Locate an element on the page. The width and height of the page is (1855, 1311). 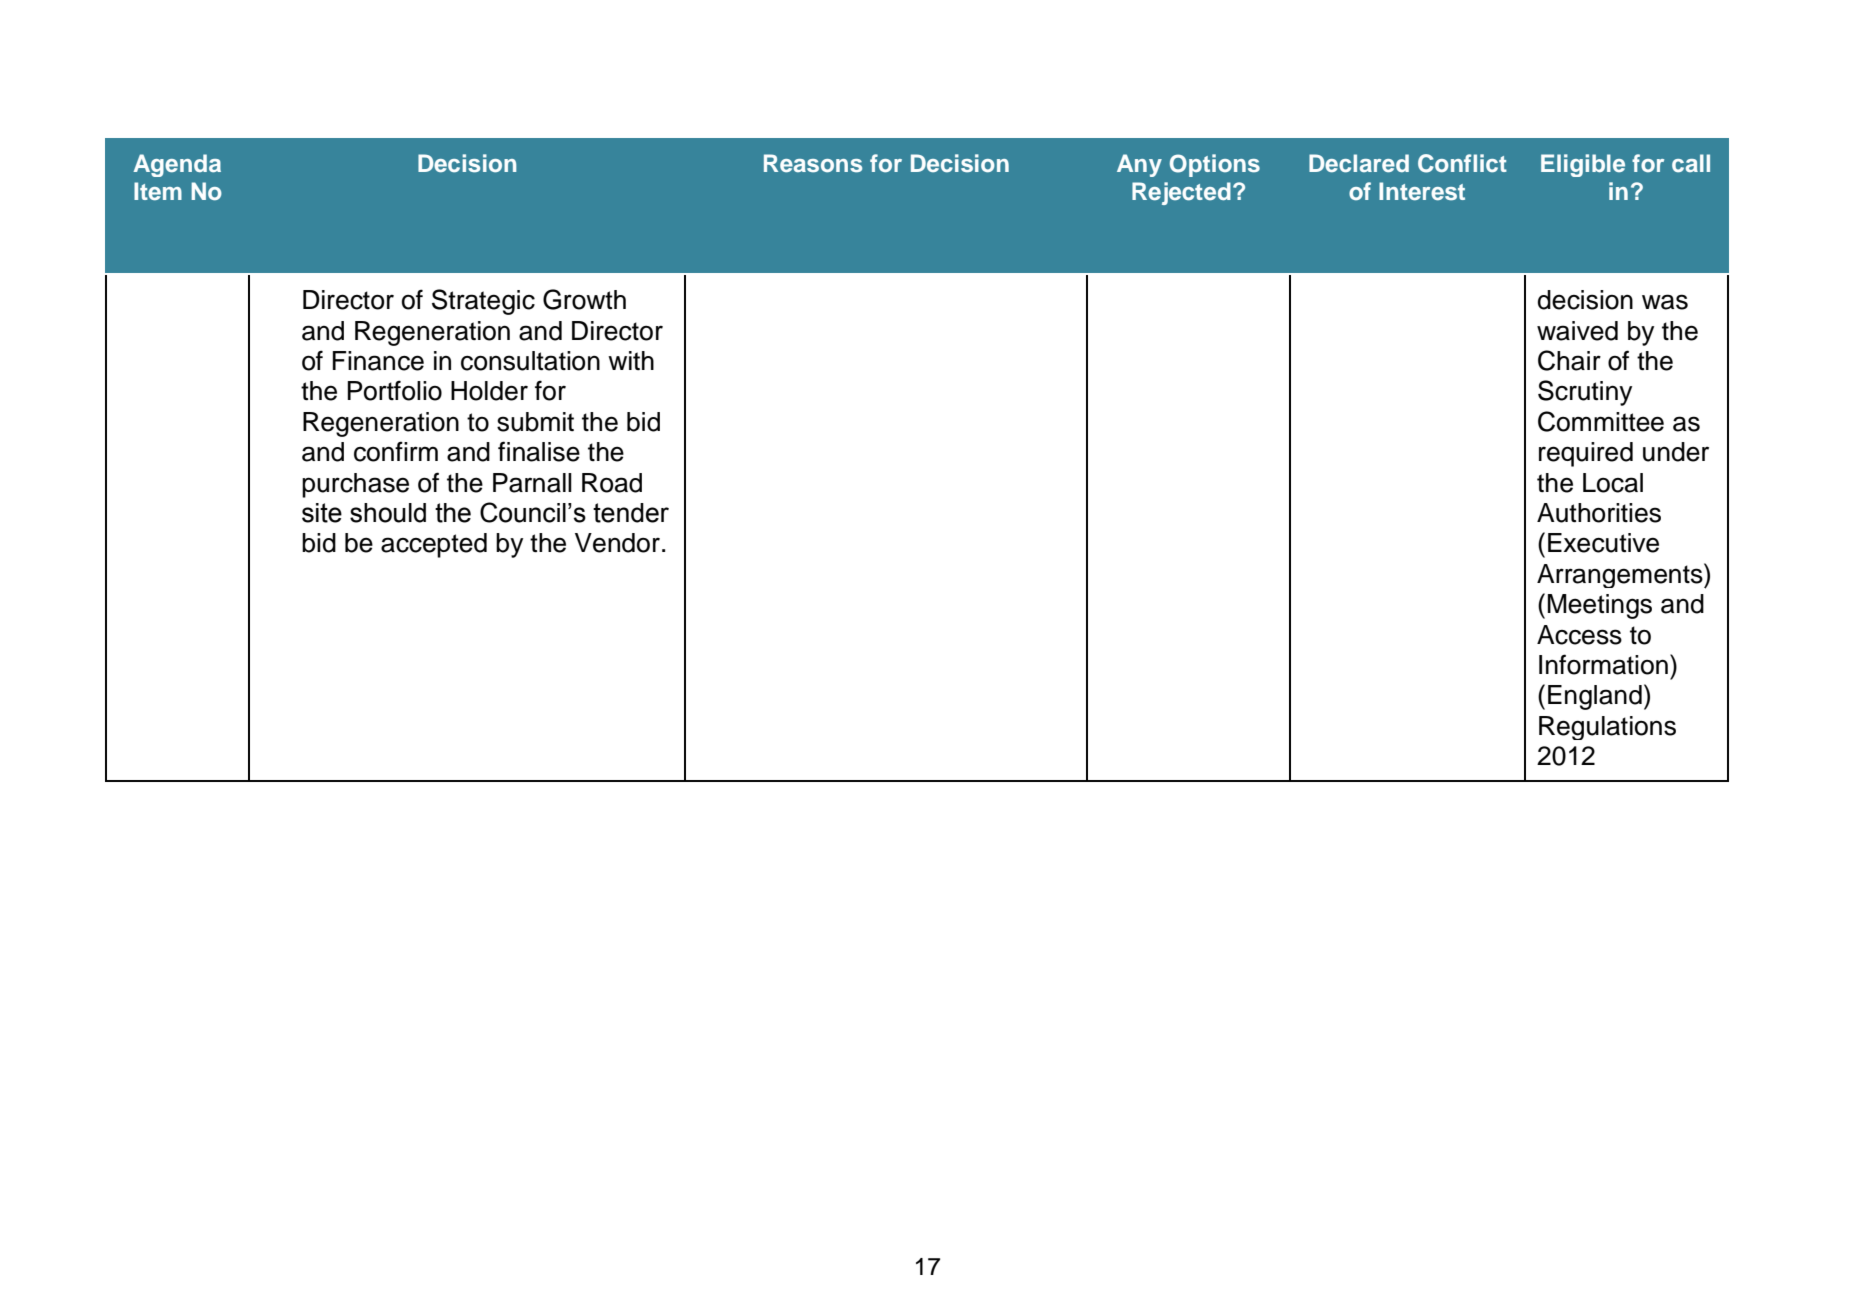
Conflict is located at coordinates (1462, 163).
